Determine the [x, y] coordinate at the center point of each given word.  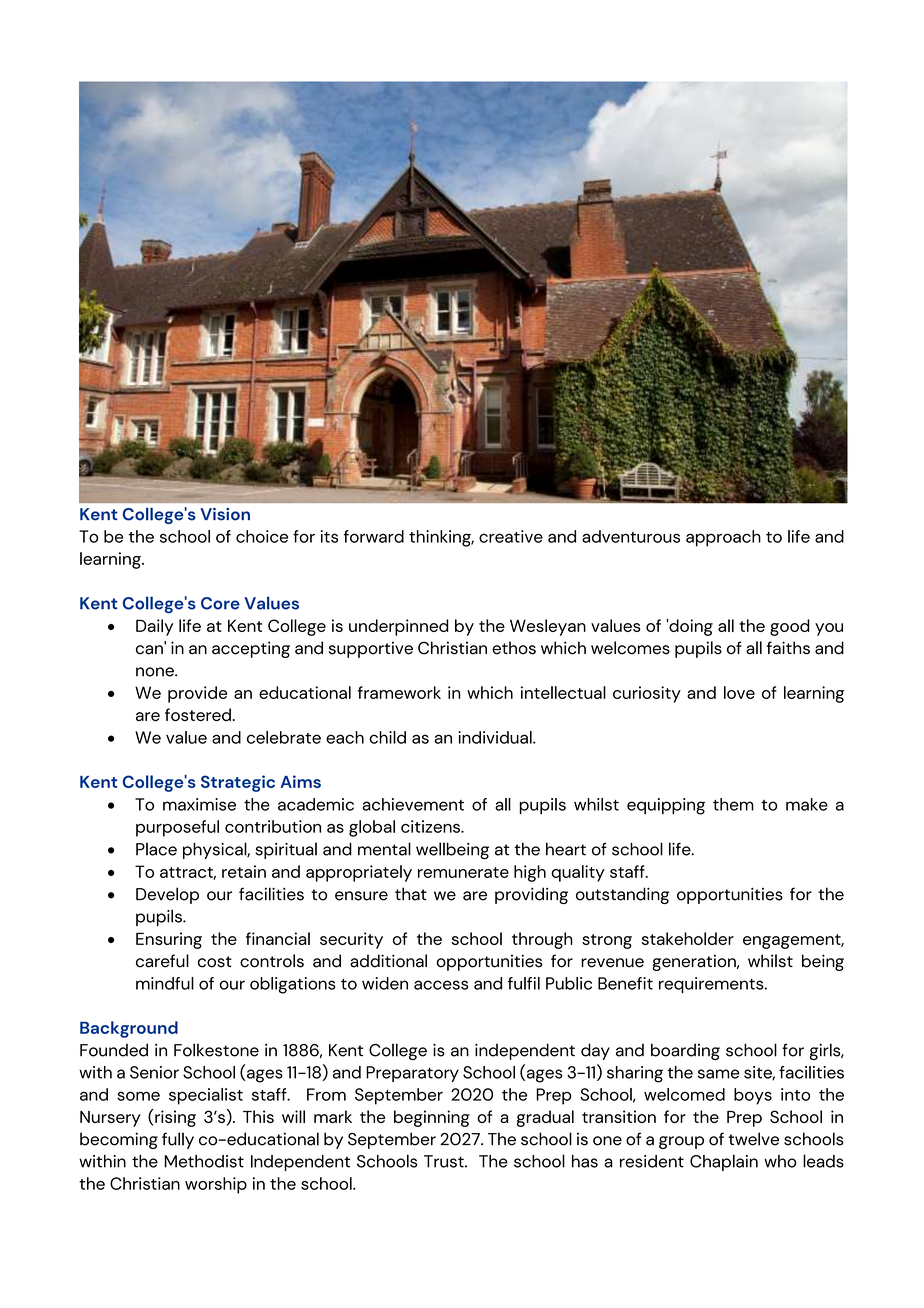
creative [511, 536]
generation [695, 962]
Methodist [204, 1161]
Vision [225, 514]
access [441, 985]
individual [496, 737]
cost [215, 962]
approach [723, 538]
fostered [198, 714]
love [739, 692]
